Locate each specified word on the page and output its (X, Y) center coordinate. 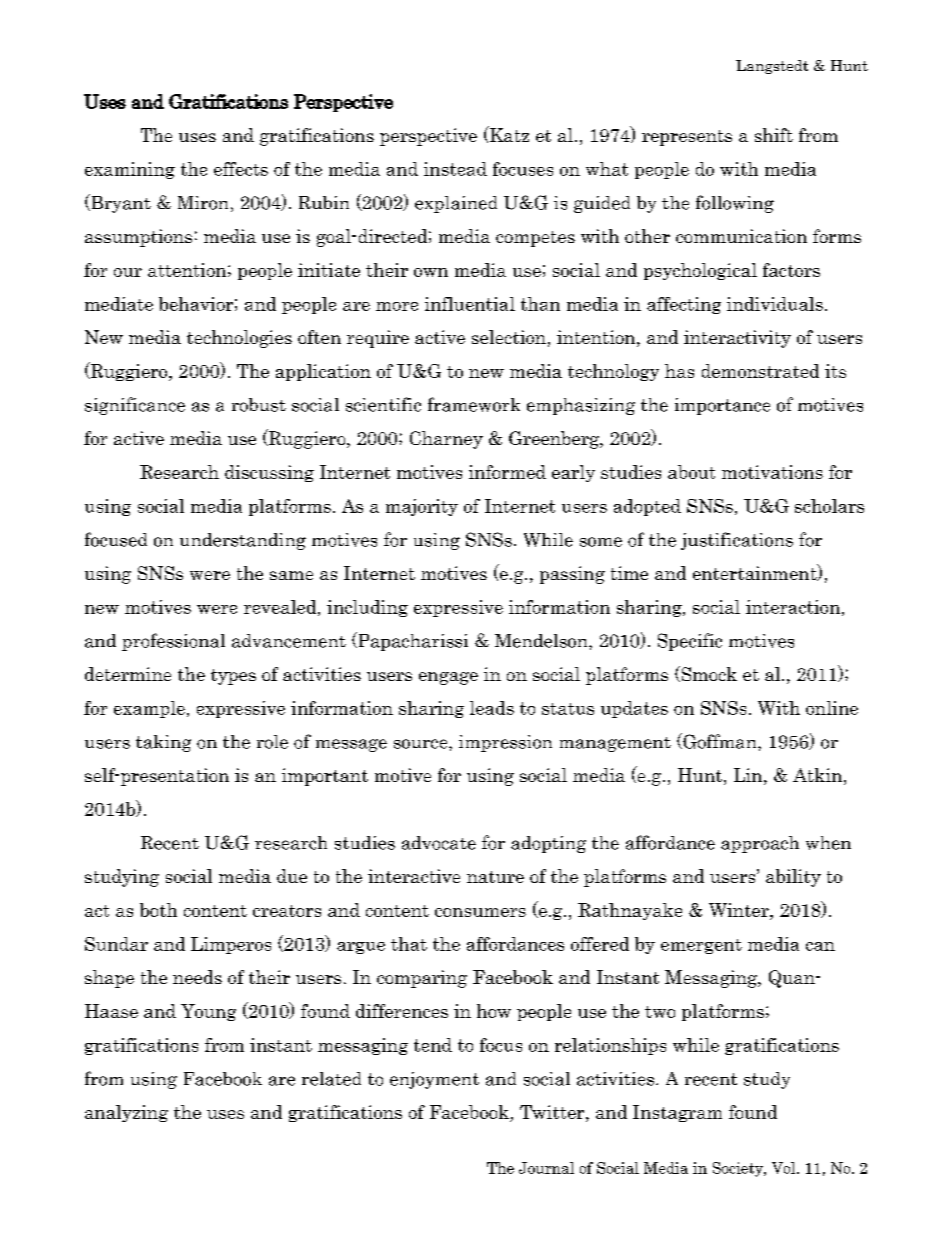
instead (455, 169)
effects (241, 169)
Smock (708, 674)
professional (173, 642)
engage (448, 678)
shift (774, 135)
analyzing (126, 1113)
